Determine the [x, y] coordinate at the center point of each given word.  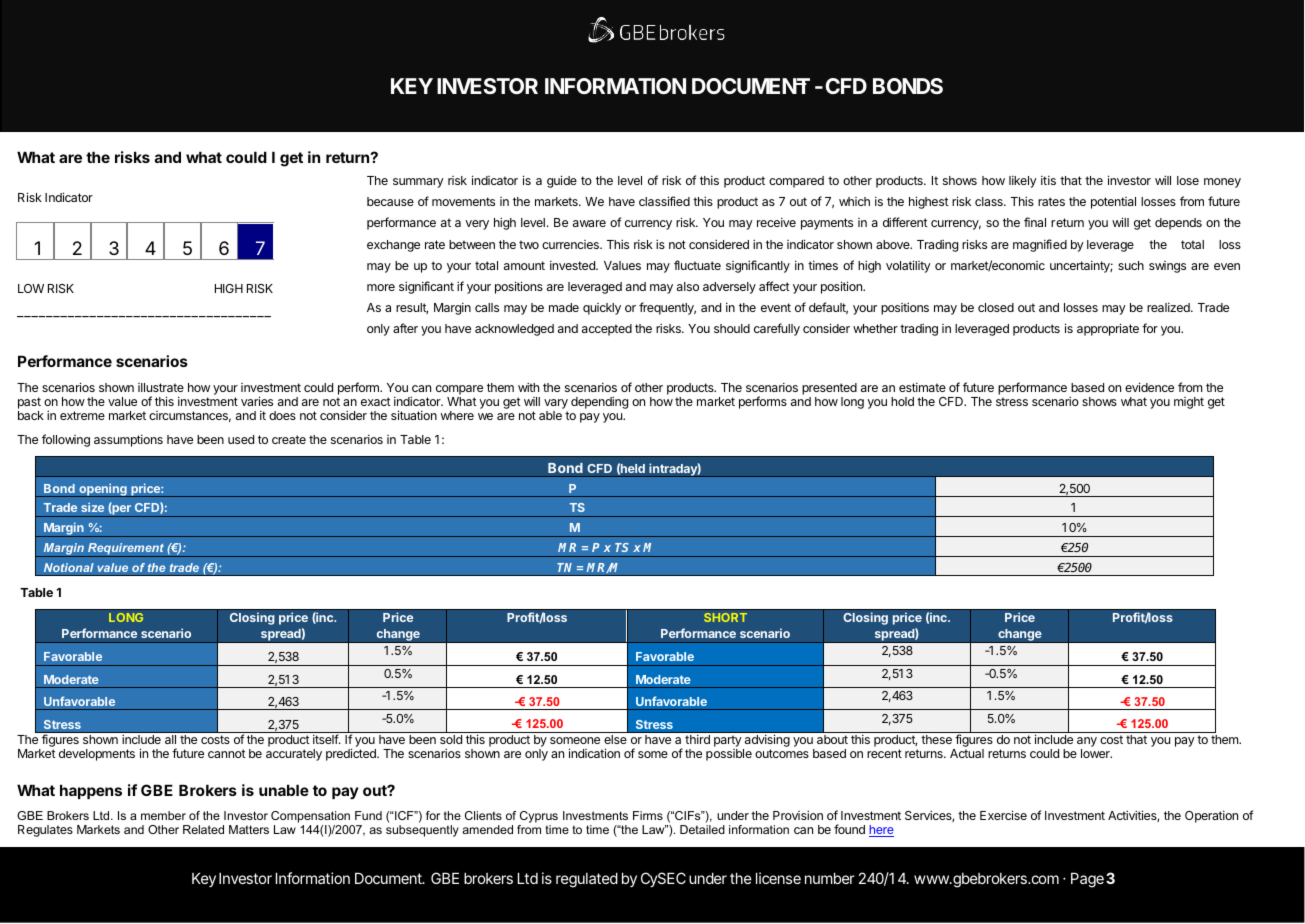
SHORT [725, 617]
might [1189, 403]
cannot [227, 753]
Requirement [126, 550]
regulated [587, 880]
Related [203, 829]
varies [257, 401]
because [390, 201]
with [528, 387]
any [1087, 743]
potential [1113, 203]
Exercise [1003, 815]
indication [594, 753]
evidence [1149, 387]
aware [589, 223]
